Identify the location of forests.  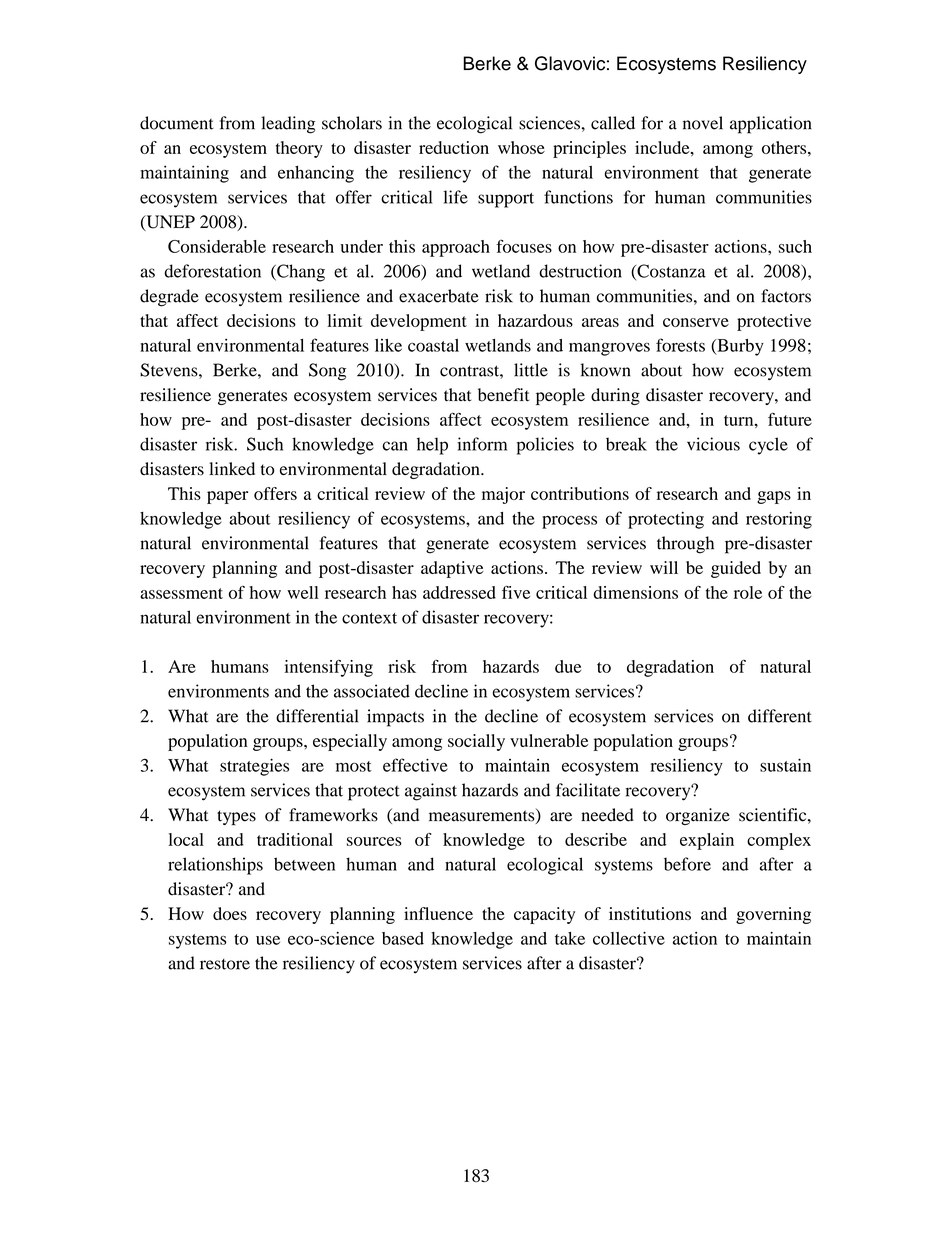
(680, 345).
